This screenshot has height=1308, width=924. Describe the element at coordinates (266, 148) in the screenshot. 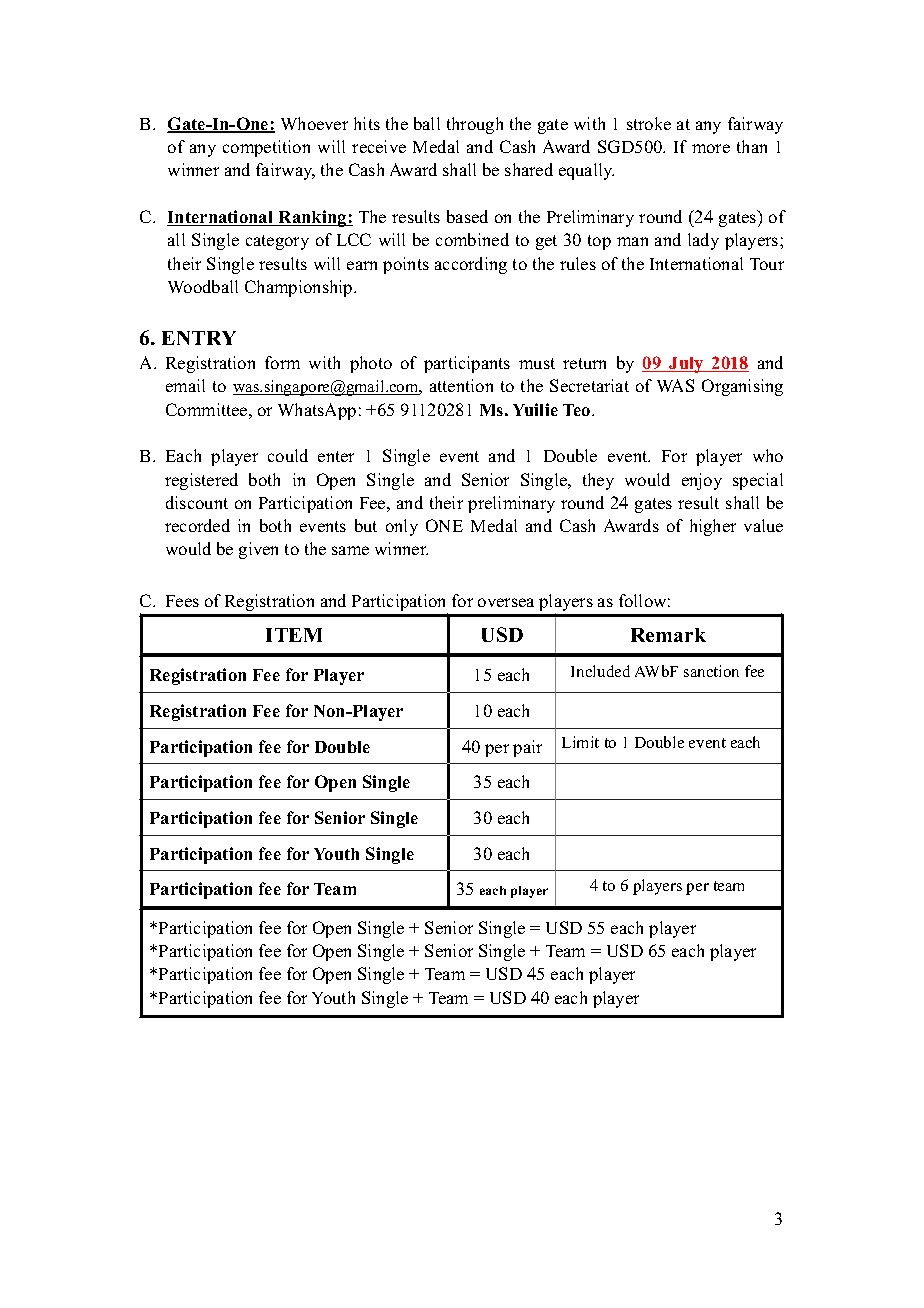

I see `competition` at that location.
